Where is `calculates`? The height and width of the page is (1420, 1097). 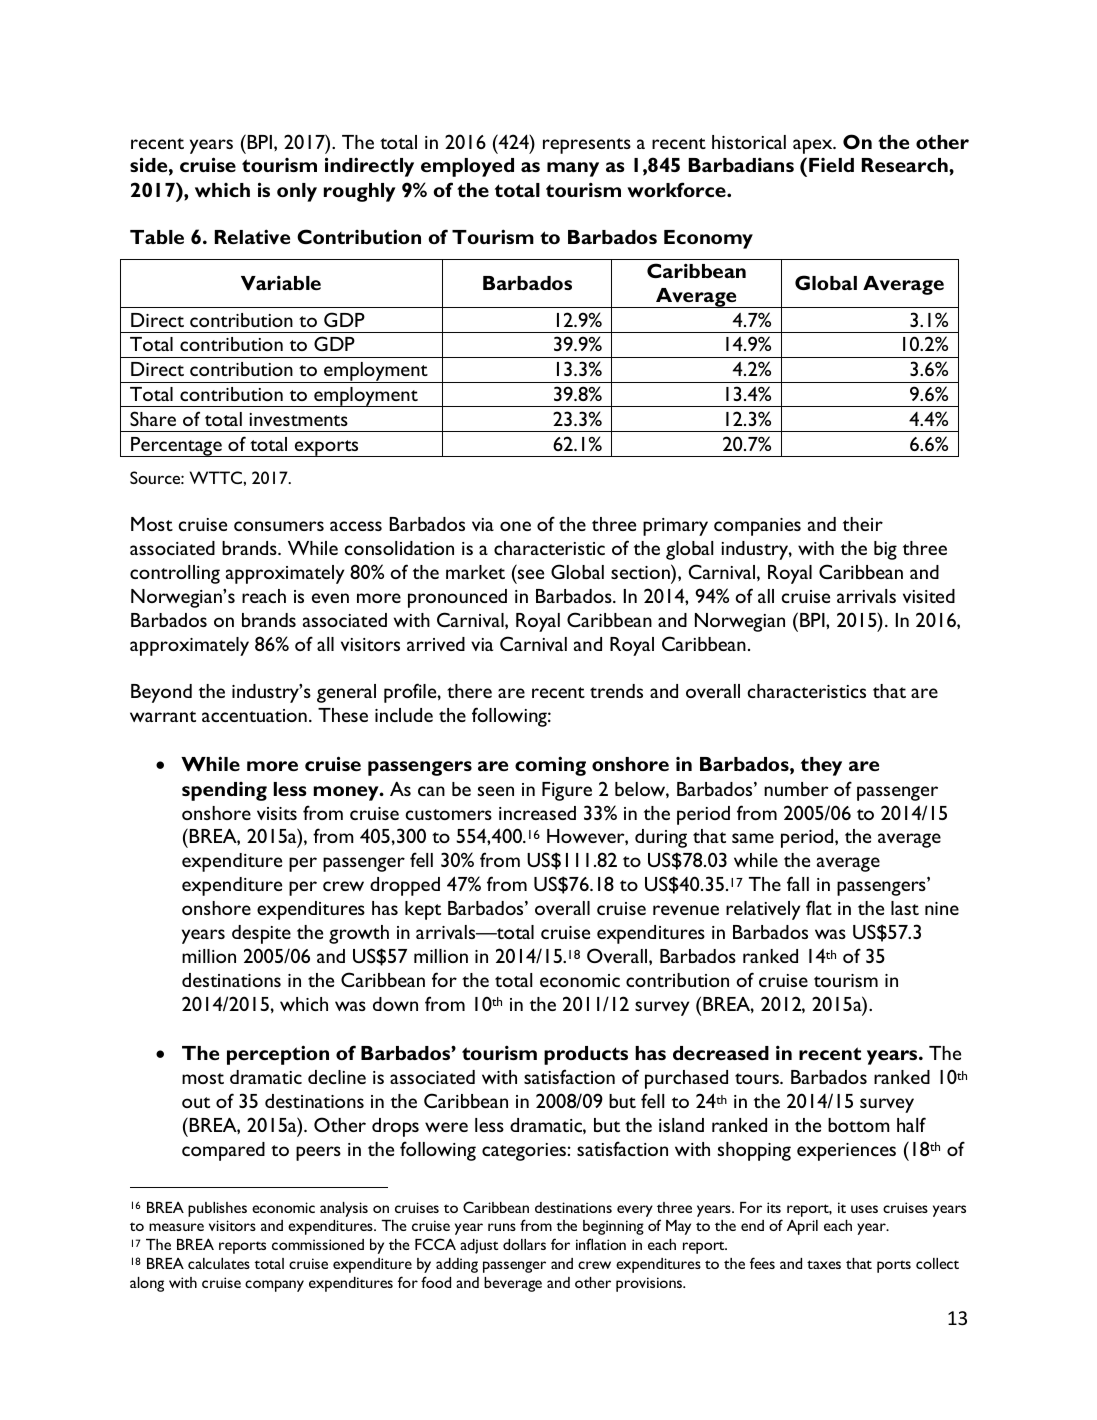 calculates is located at coordinates (219, 1263).
